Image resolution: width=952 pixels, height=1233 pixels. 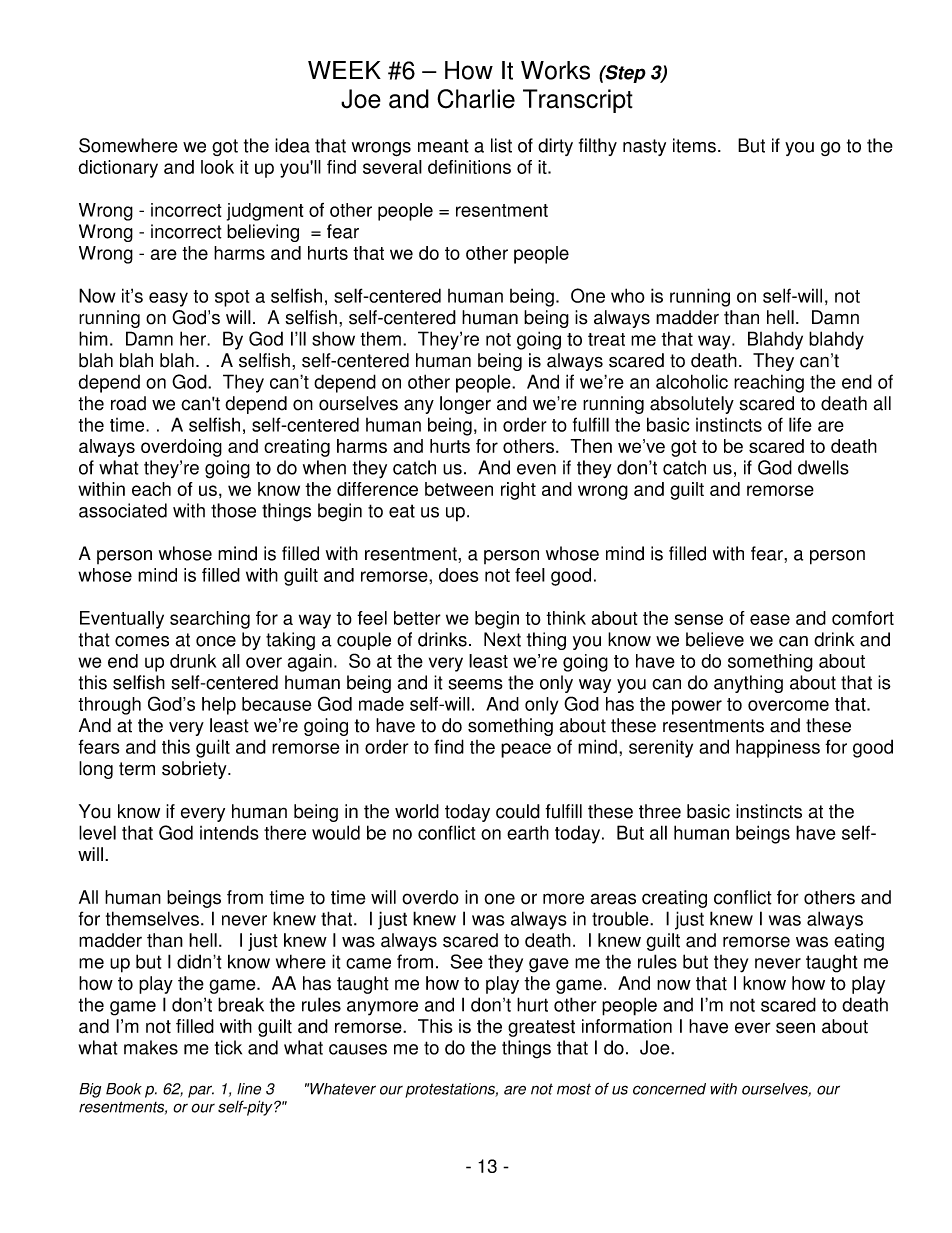 I want to click on ease, so click(x=770, y=619).
